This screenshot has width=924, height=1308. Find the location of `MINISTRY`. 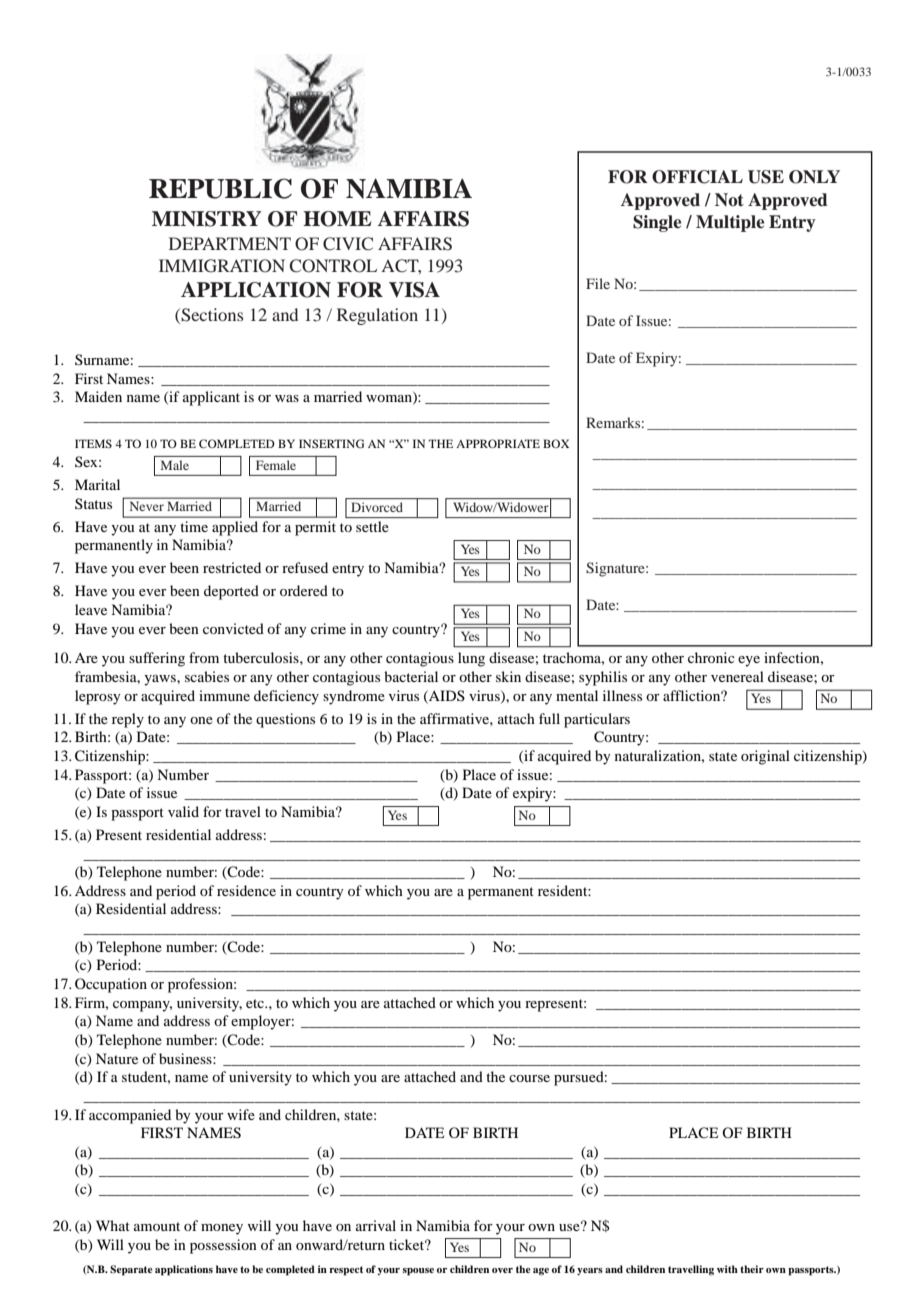

MINISTRY is located at coordinates (206, 219).
